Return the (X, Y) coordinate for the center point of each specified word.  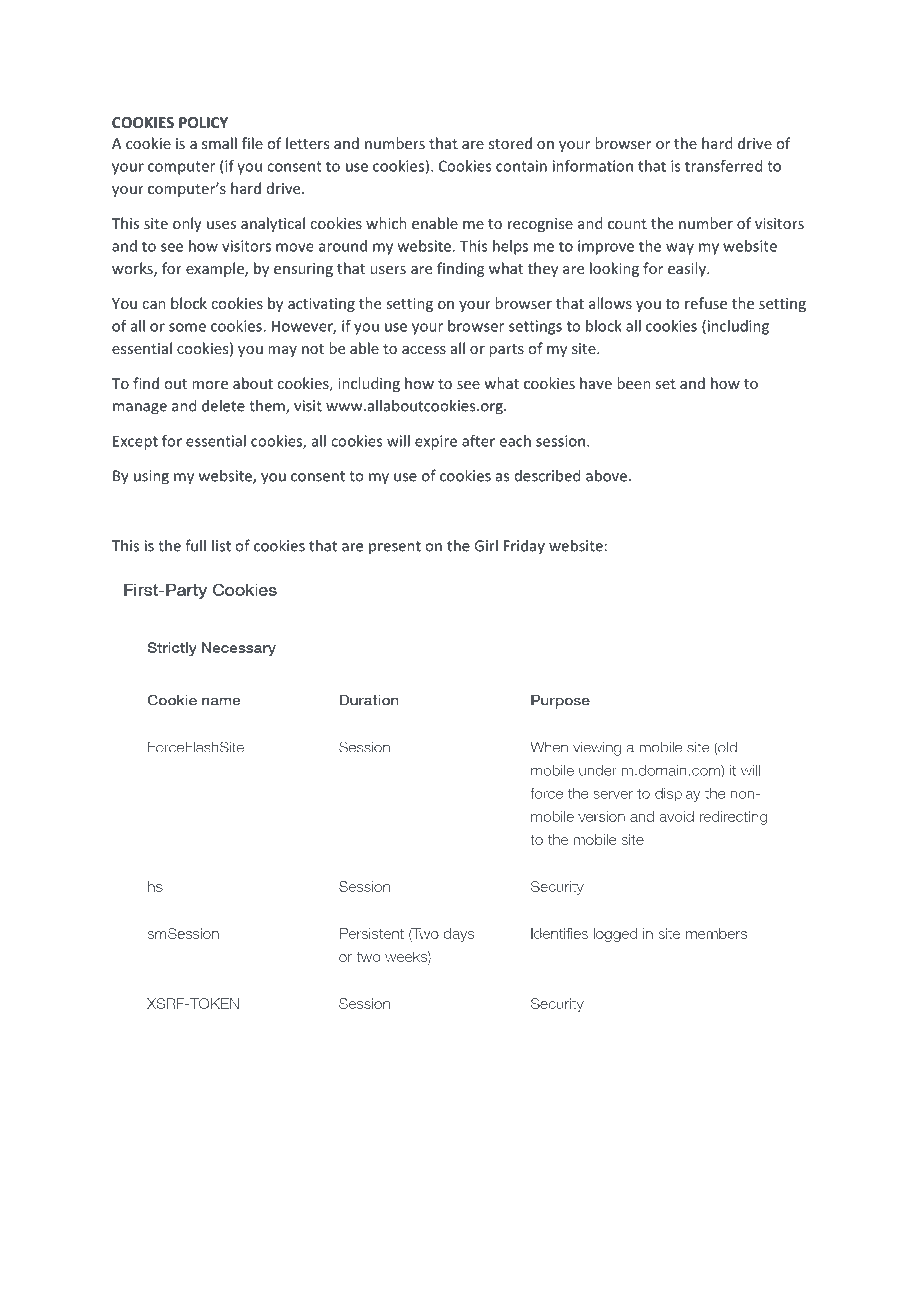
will (398, 441)
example (216, 269)
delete (223, 405)
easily (688, 269)
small (219, 143)
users (388, 270)
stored (510, 143)
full (195, 545)
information (593, 166)
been (634, 383)
